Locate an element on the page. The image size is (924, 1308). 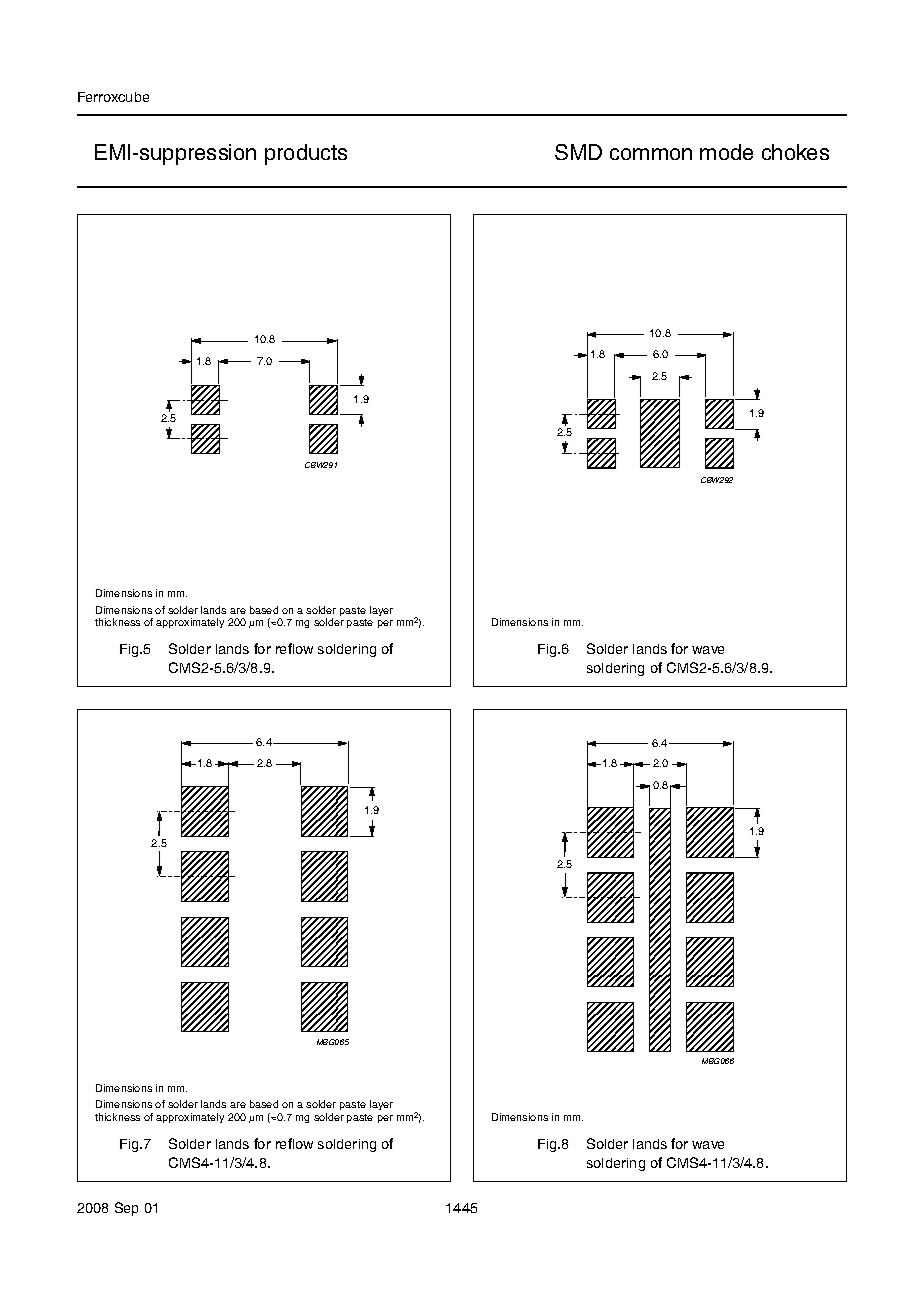
chokes is located at coordinates (795, 152).
